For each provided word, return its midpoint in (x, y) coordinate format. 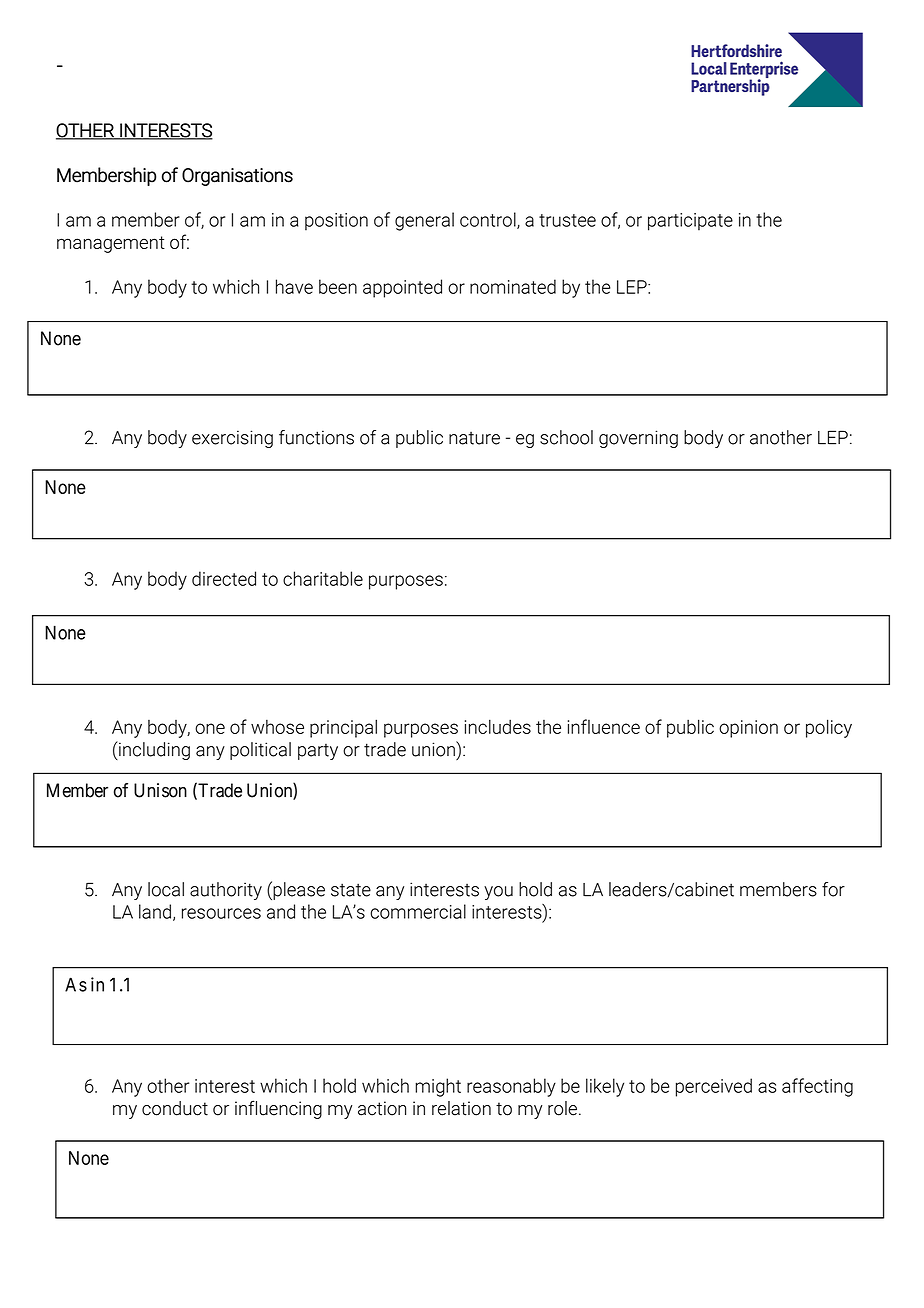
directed (224, 578)
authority (226, 891)
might (438, 1087)
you (498, 893)
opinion (748, 729)
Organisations (237, 177)
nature (474, 438)
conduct (175, 1108)
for (833, 889)
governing (638, 439)
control (489, 220)
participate (690, 222)
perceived (714, 1087)
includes (498, 726)
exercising (232, 439)
